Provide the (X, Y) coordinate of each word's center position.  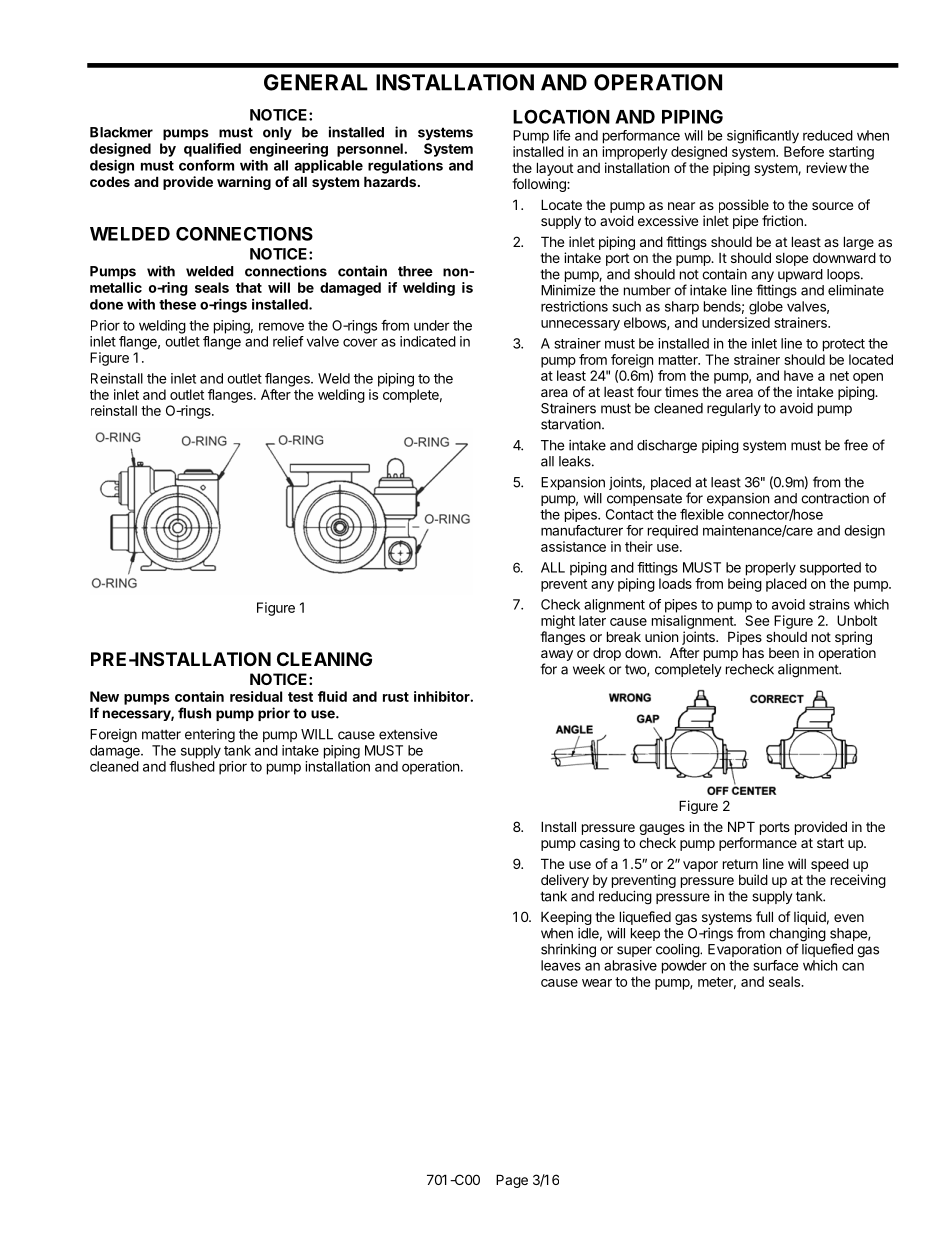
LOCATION (561, 116)
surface (776, 965)
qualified (212, 150)
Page (512, 1181)
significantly (763, 137)
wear (597, 983)
